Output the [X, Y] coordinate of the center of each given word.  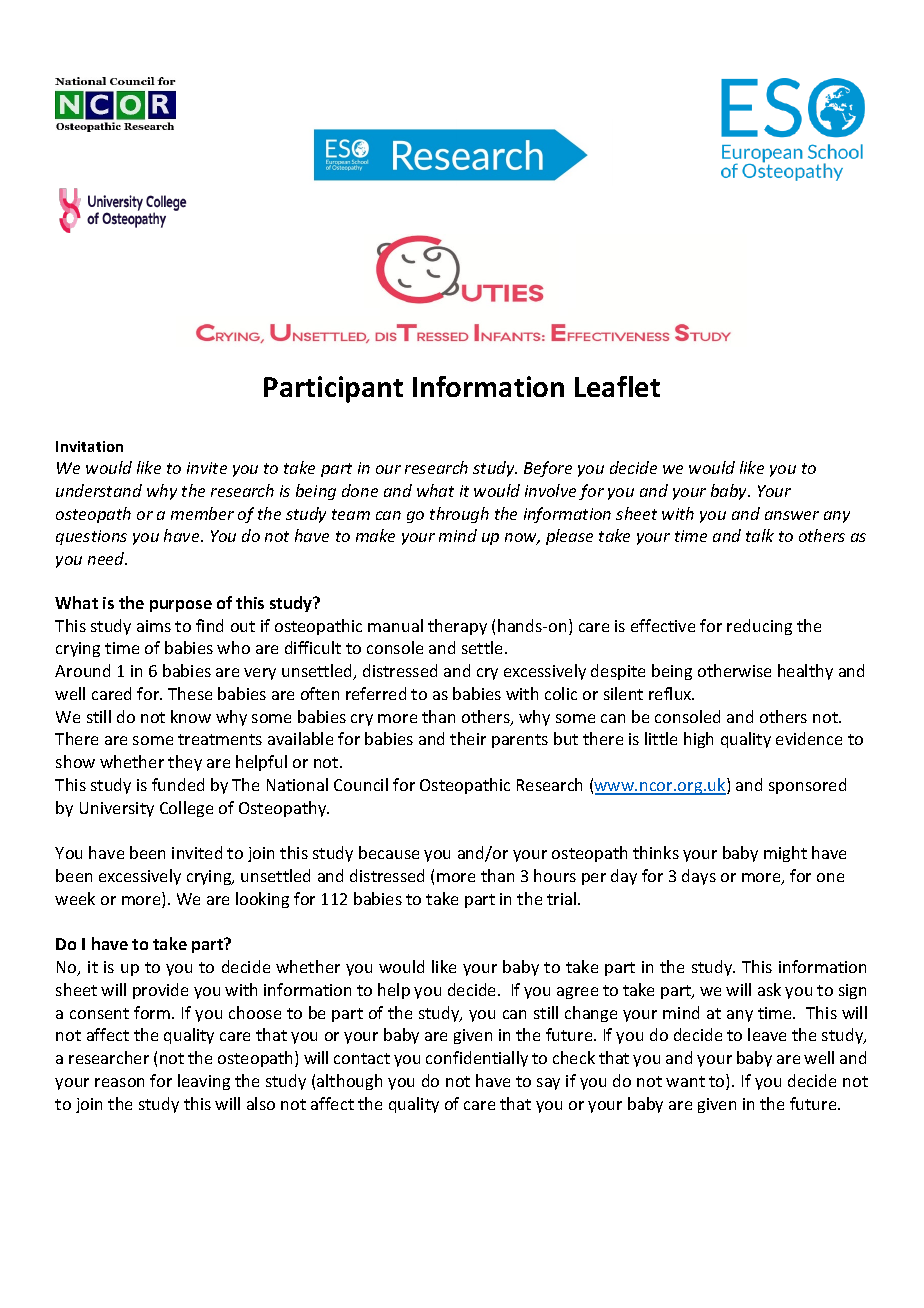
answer [792, 515]
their [468, 738]
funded [178, 784]
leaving [204, 1082]
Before [548, 469]
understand [99, 490]
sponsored [807, 786]
